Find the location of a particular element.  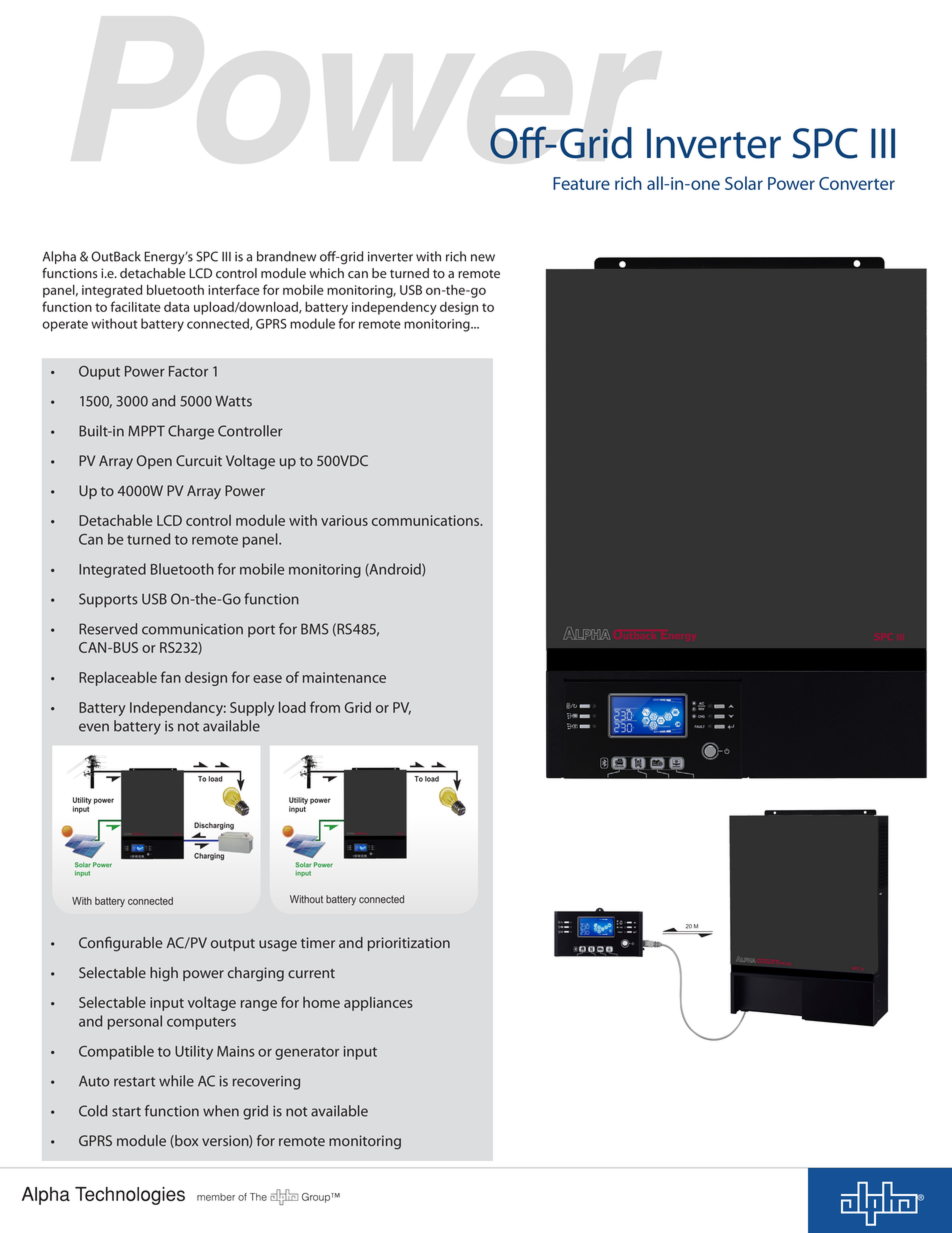

from is located at coordinates (325, 707).
